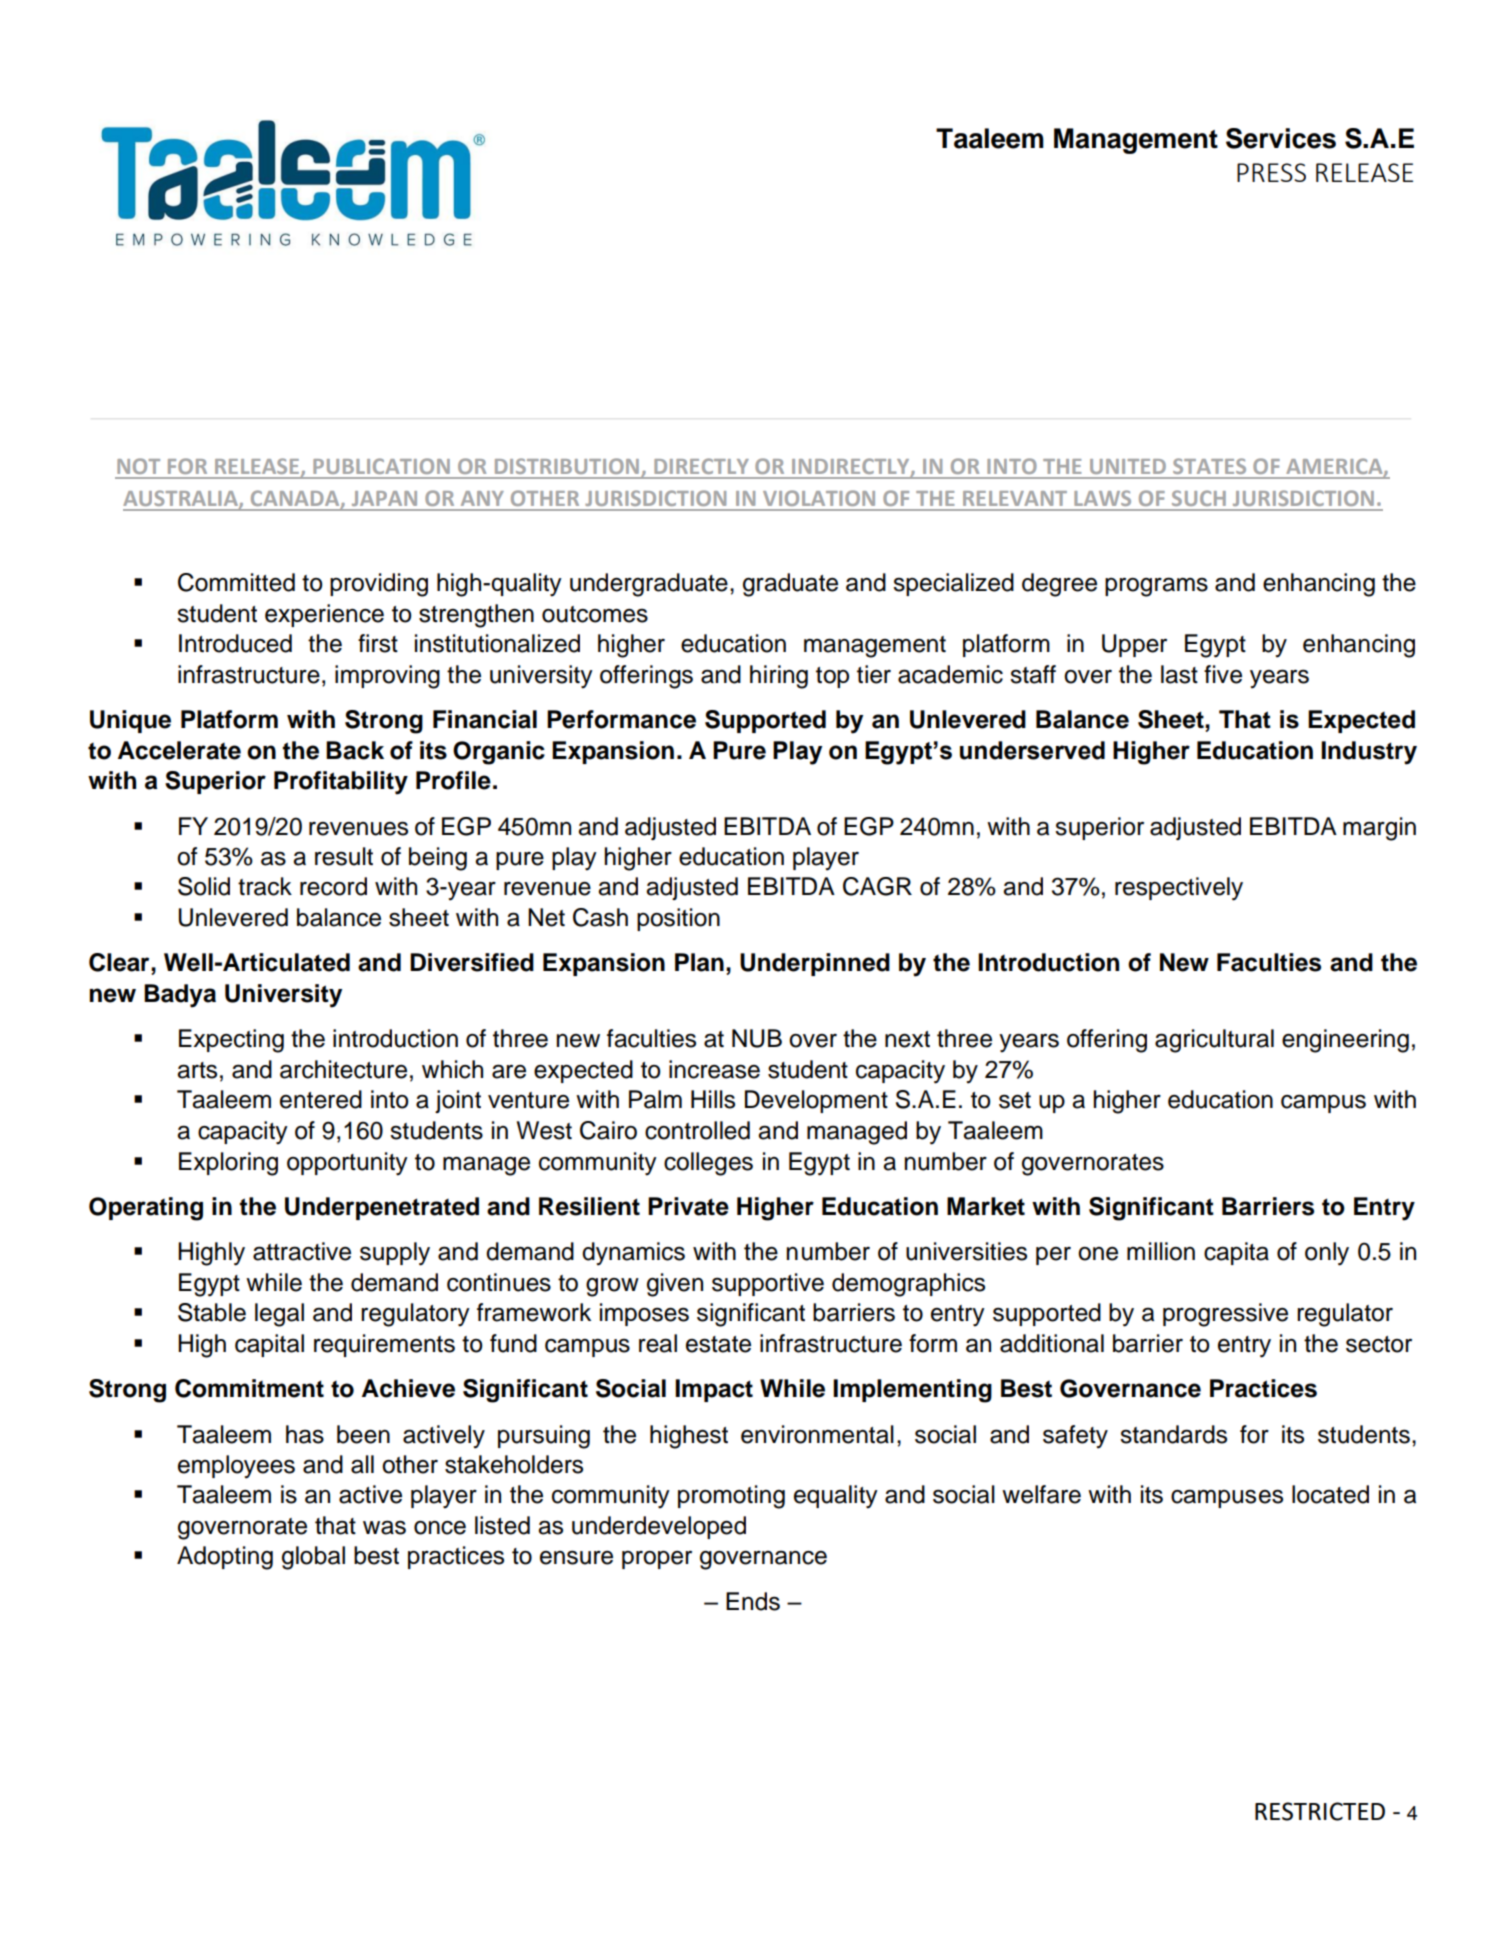 The width and height of the screenshot is (1506, 1949). What do you see at coordinates (1281, 138) in the screenshot?
I see `Services` at bounding box center [1281, 138].
